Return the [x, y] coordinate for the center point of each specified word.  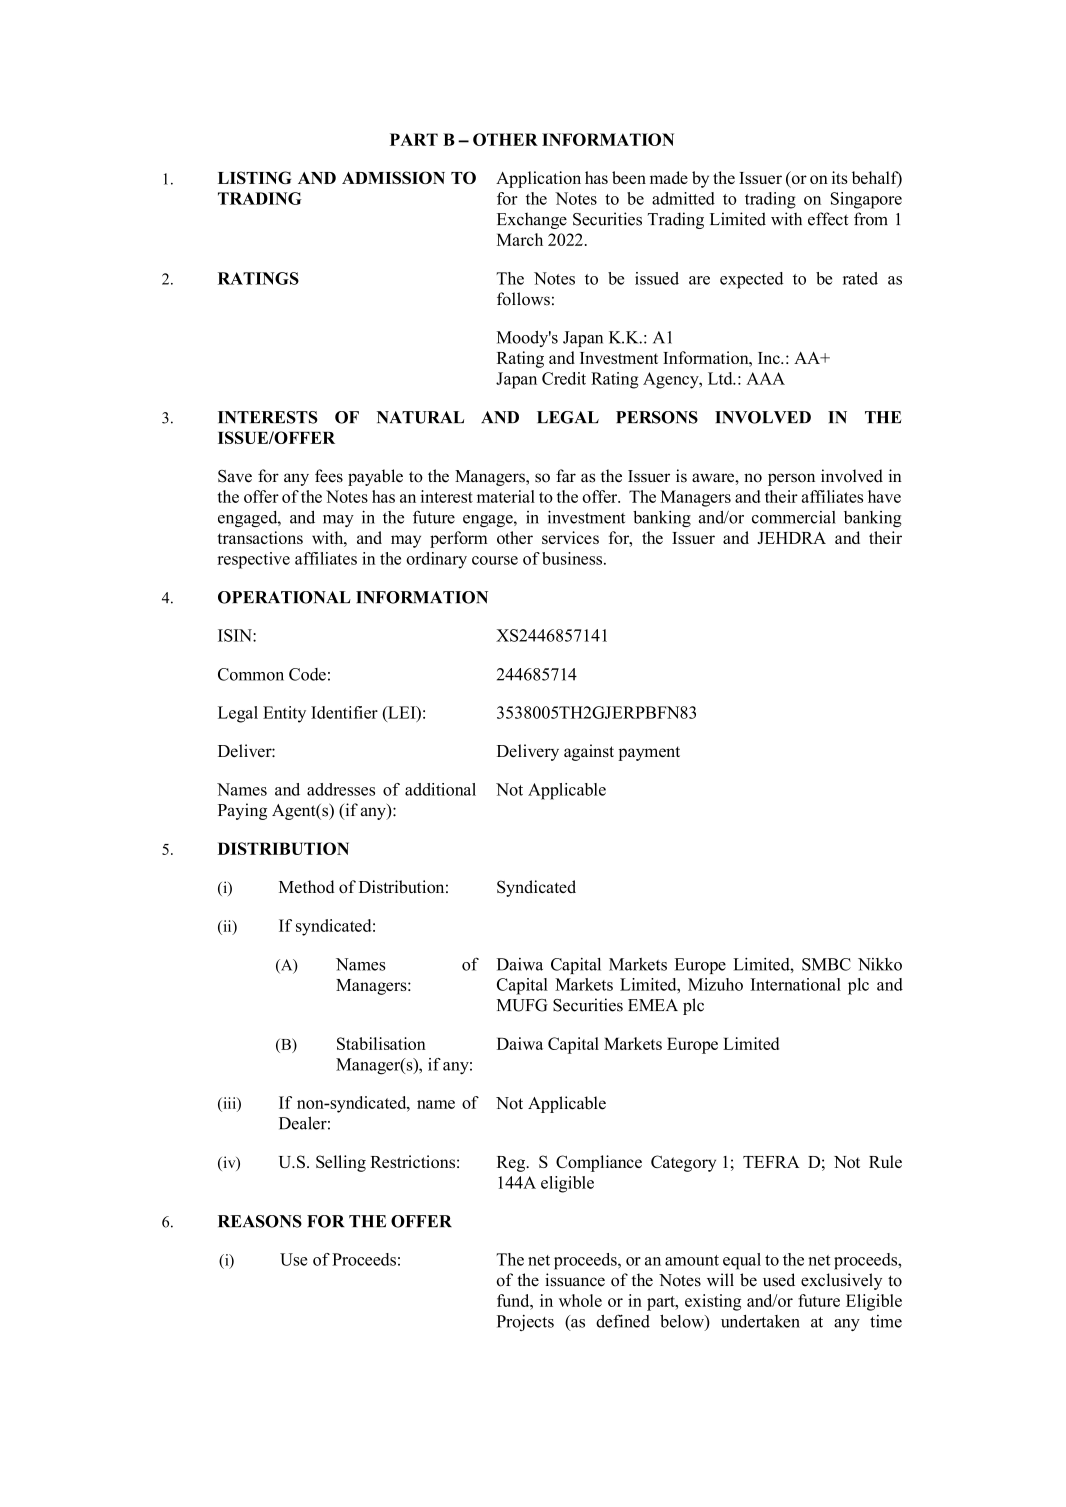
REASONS [260, 1221]
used [779, 1280]
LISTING [254, 177]
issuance [575, 1280]
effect [828, 219]
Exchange [532, 220]
